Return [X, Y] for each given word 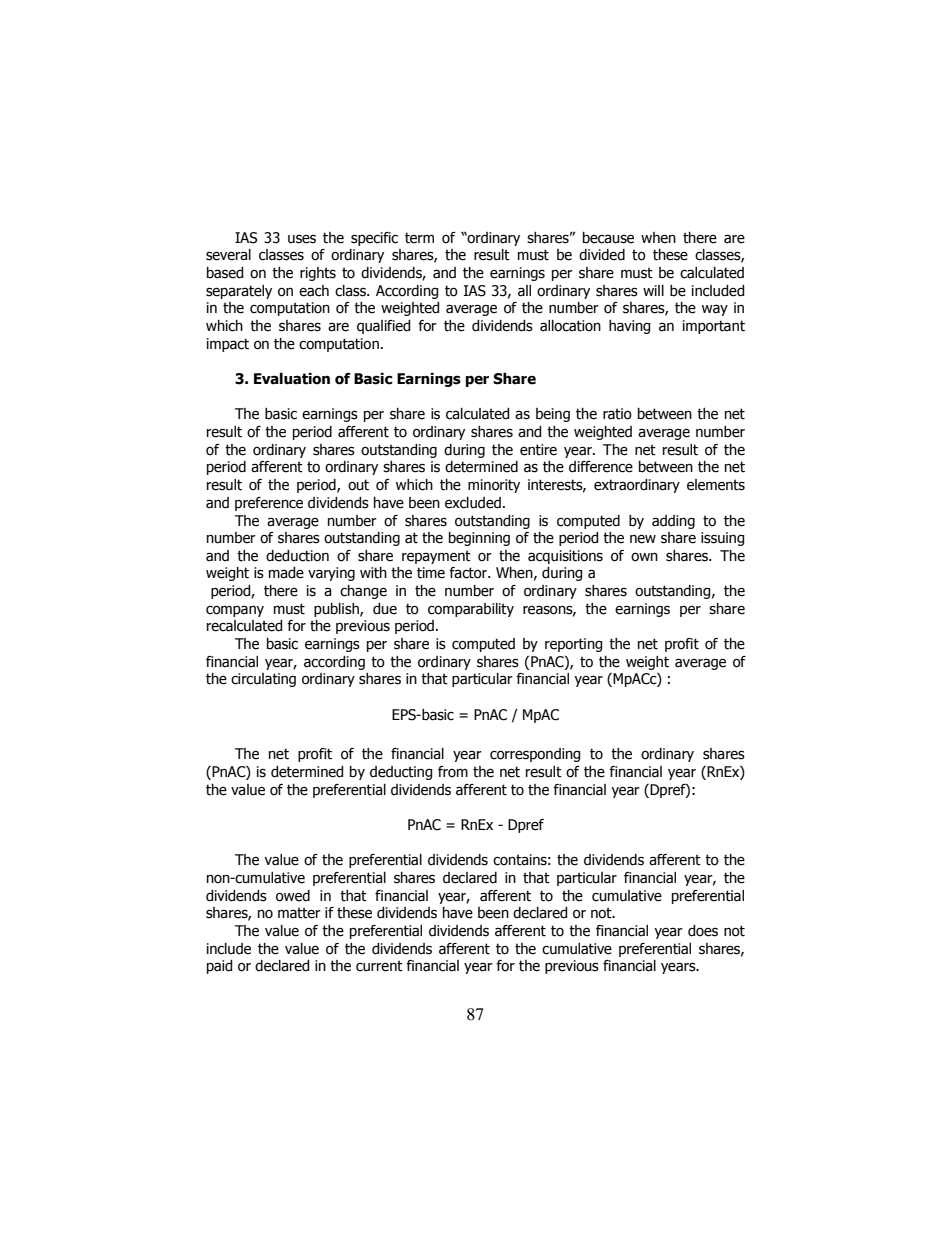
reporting [573, 645]
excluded [473, 503]
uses [302, 239]
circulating [263, 680]
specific [374, 239]
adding [673, 522]
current [379, 966]
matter [299, 913]
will [653, 290]
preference [269, 504]
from [453, 772]
